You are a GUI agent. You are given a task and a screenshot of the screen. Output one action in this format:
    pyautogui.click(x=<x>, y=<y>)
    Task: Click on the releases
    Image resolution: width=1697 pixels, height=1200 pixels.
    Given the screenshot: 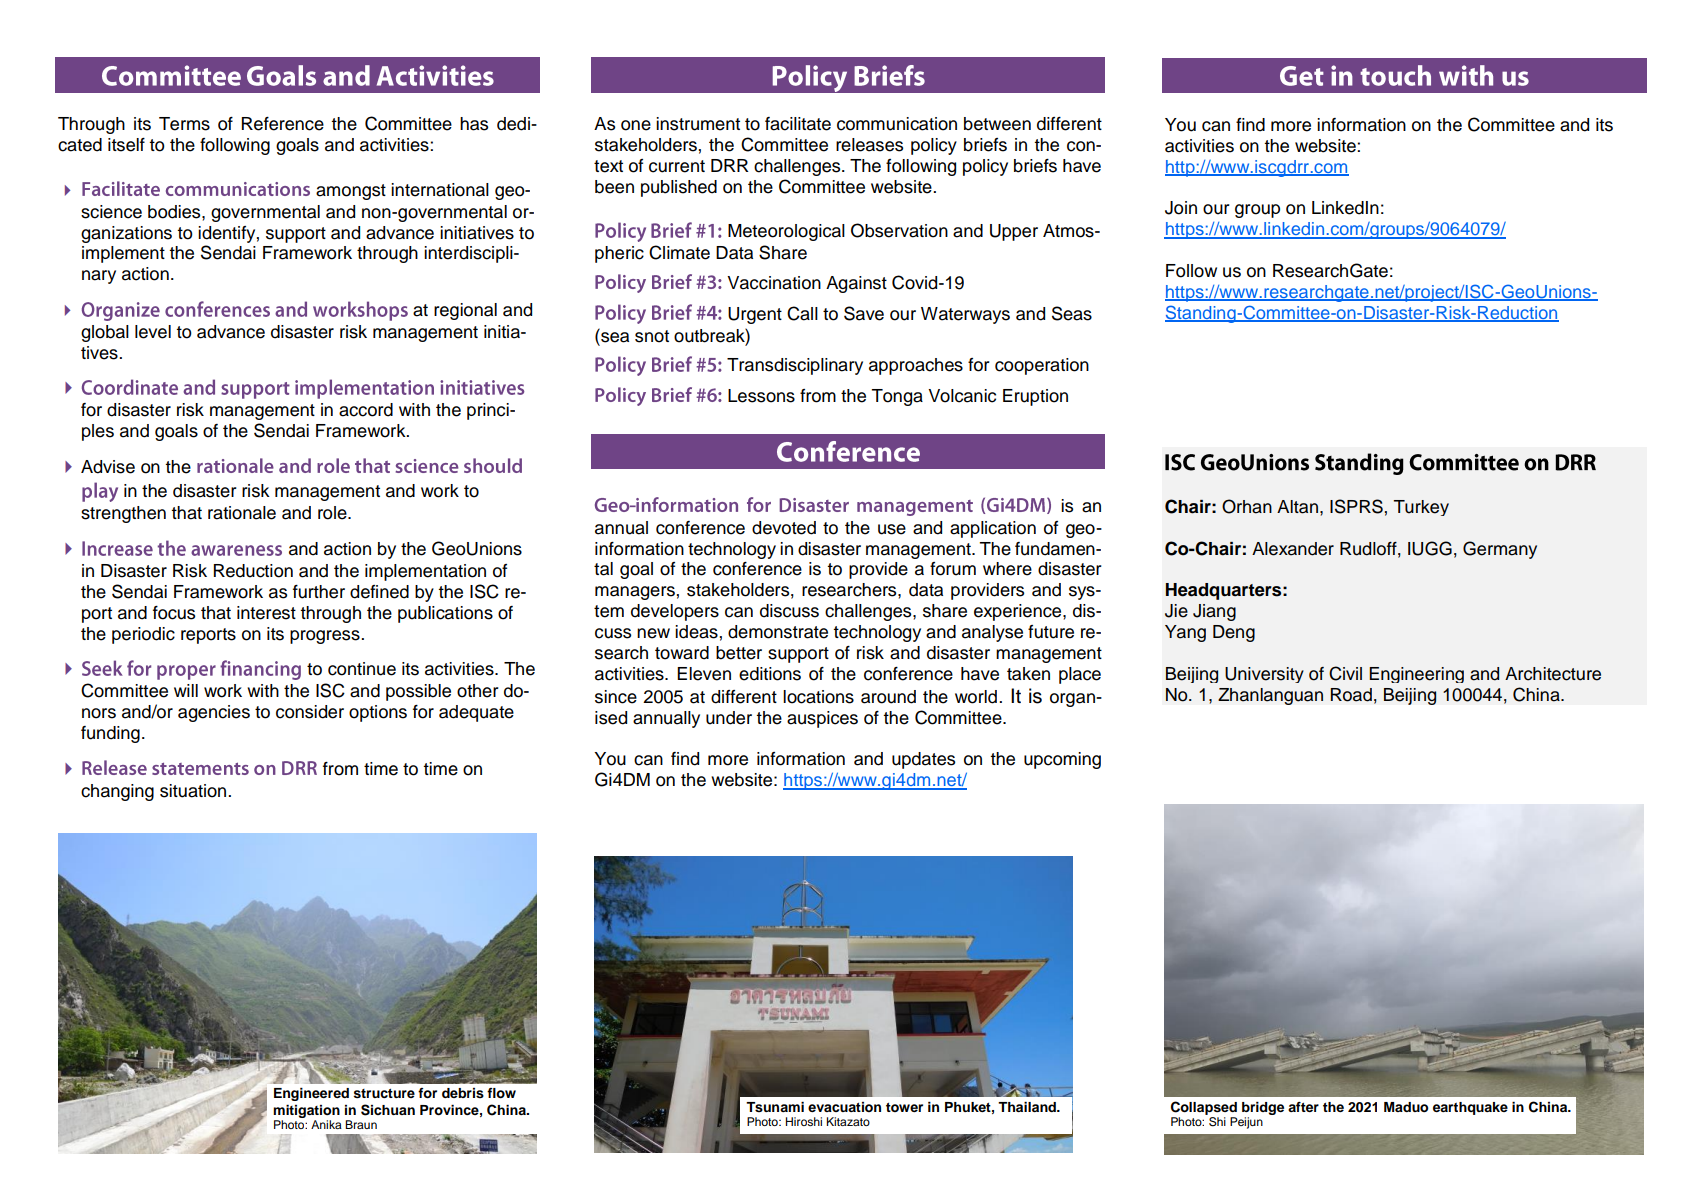 What is the action you would take?
    pyautogui.click(x=869, y=145)
